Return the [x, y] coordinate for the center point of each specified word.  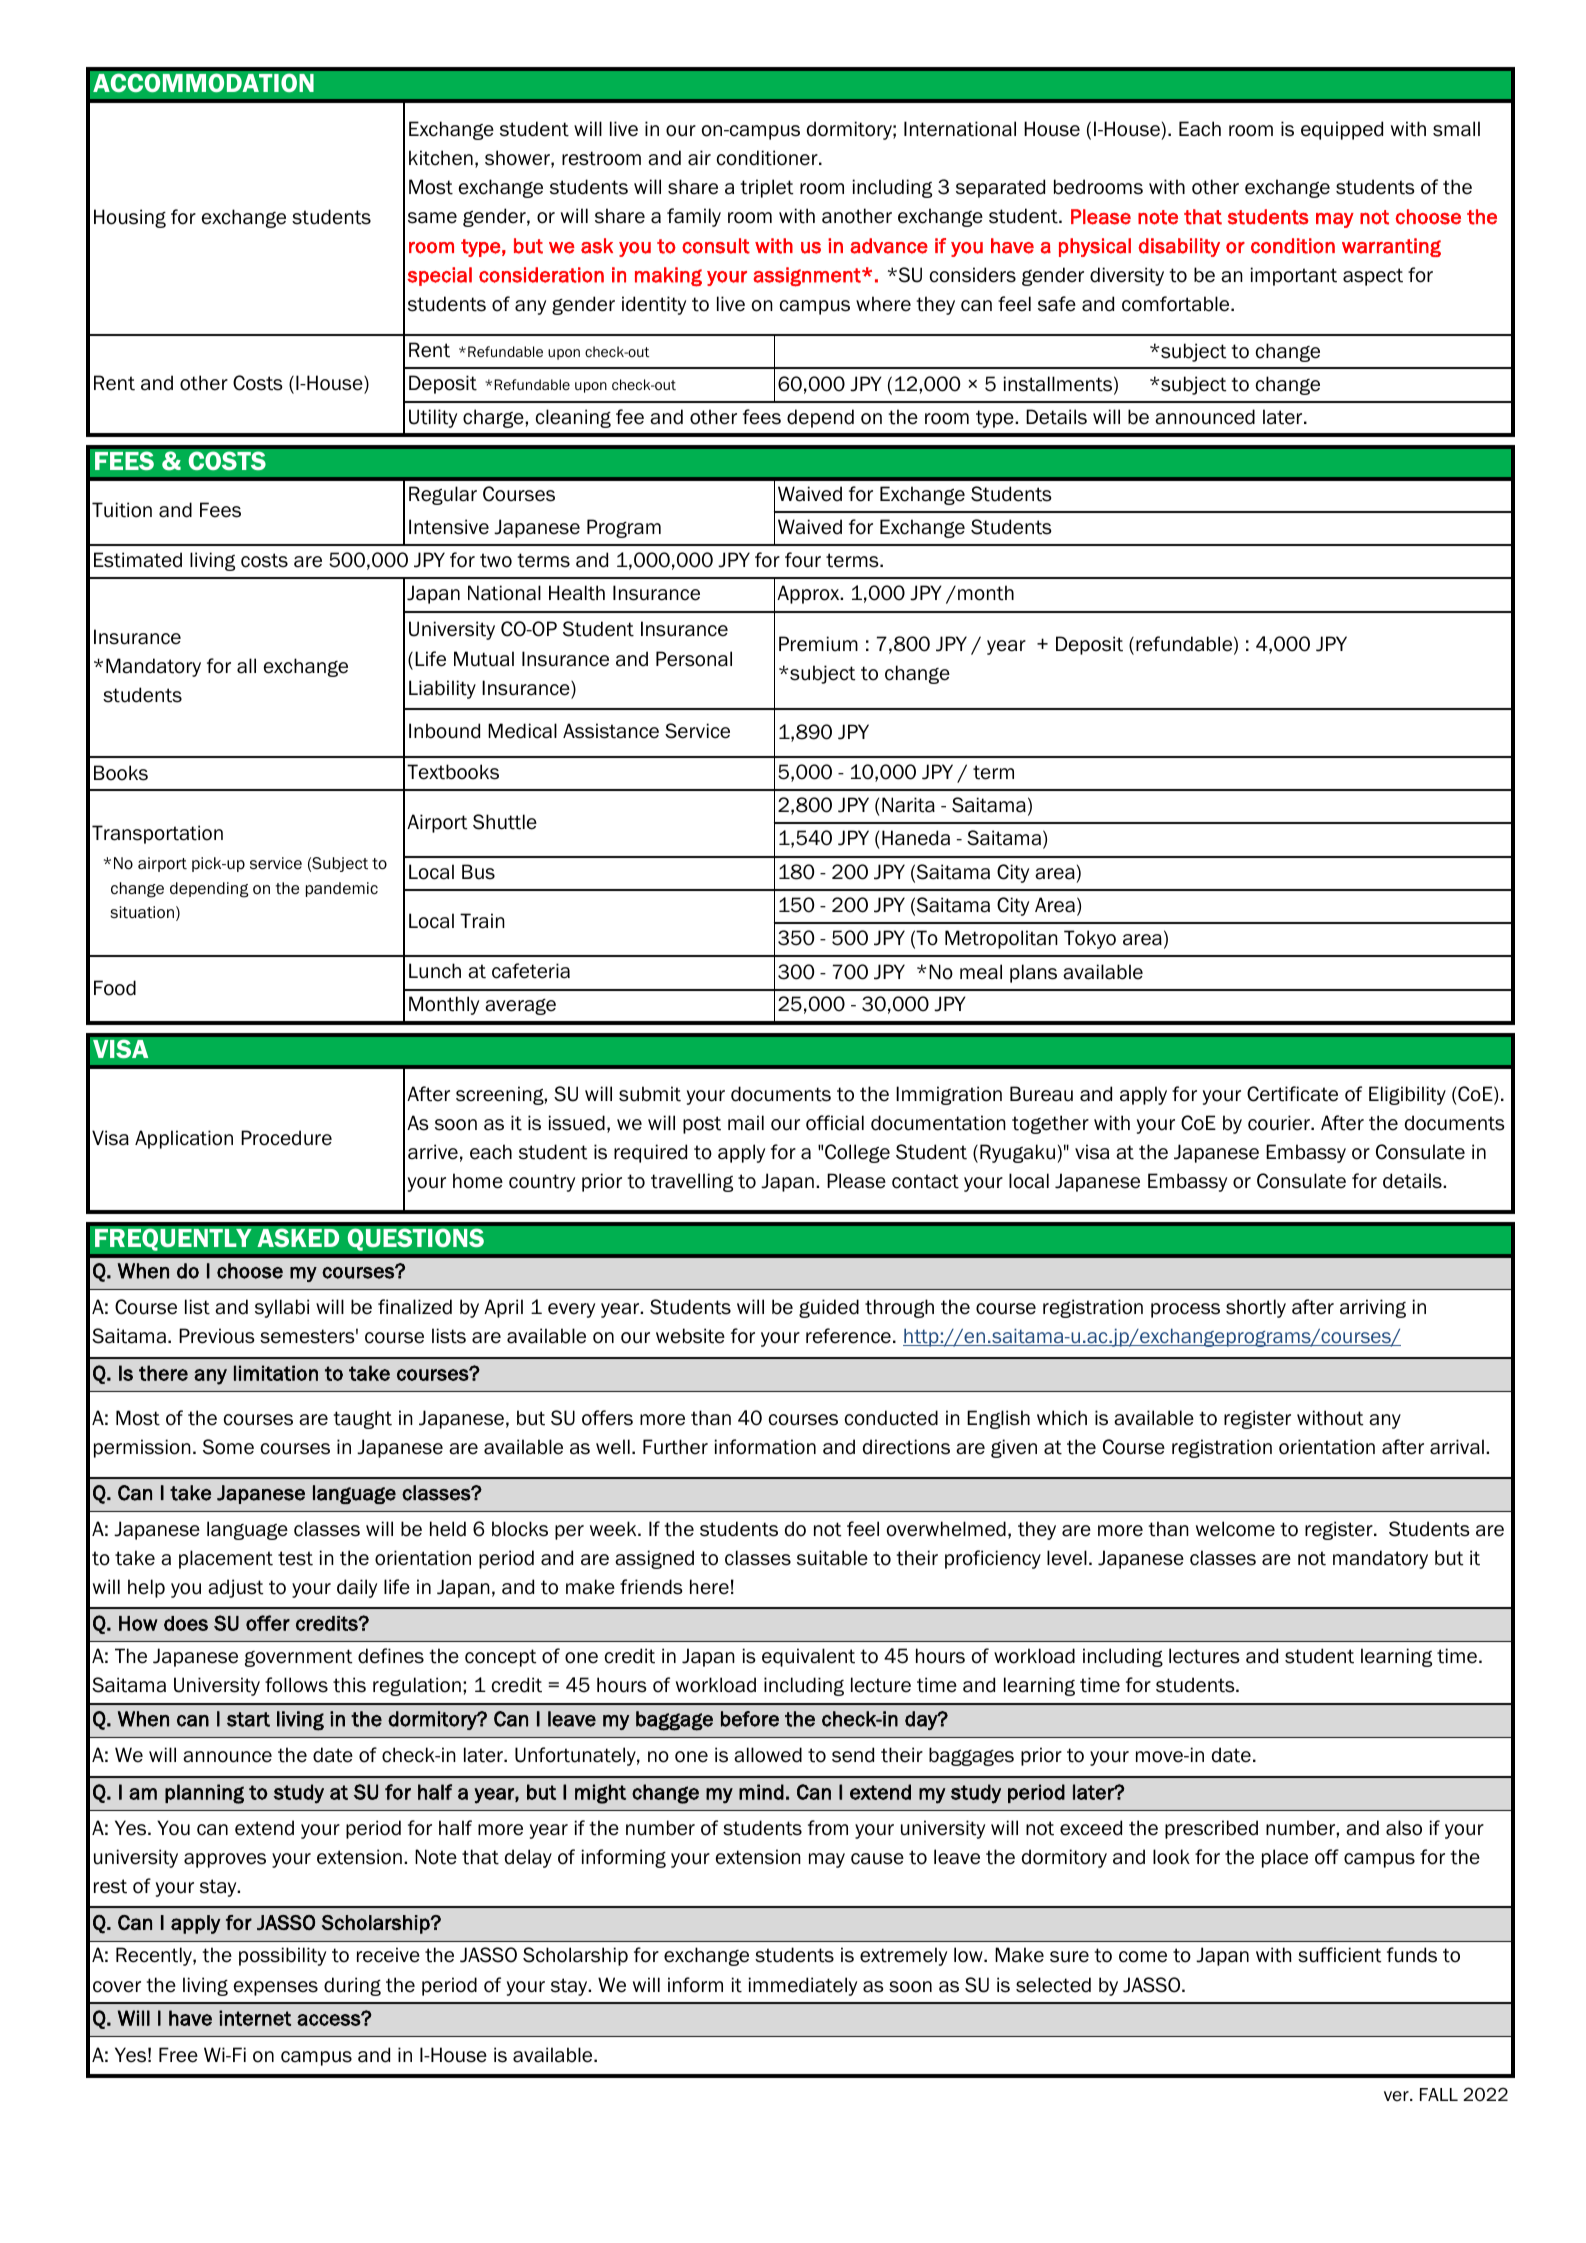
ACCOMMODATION [203, 82]
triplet [767, 188]
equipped [1342, 130]
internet [255, 2018]
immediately [803, 1986]
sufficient [1339, 1955]
